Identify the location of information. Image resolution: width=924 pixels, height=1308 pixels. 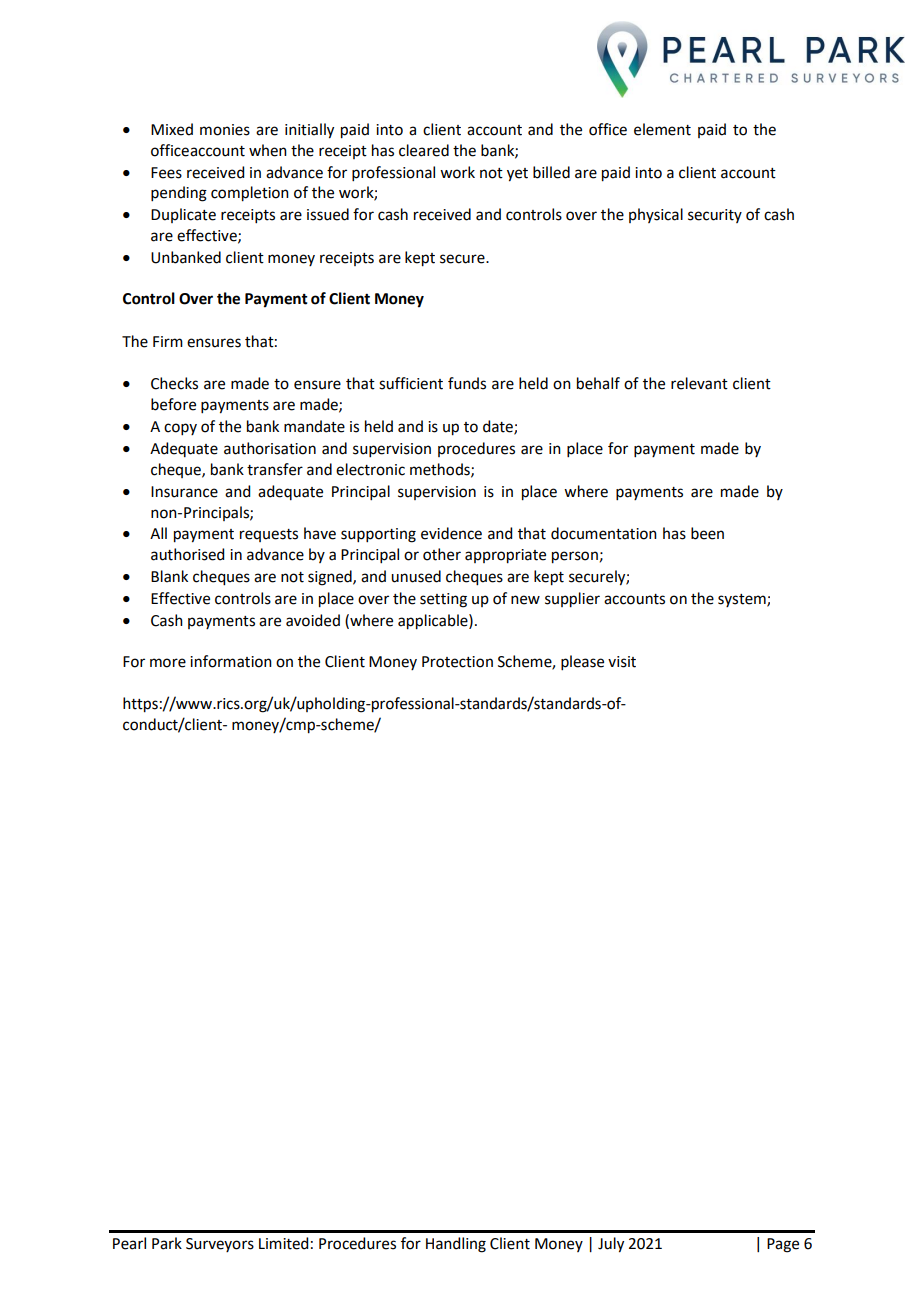
(231, 661).
